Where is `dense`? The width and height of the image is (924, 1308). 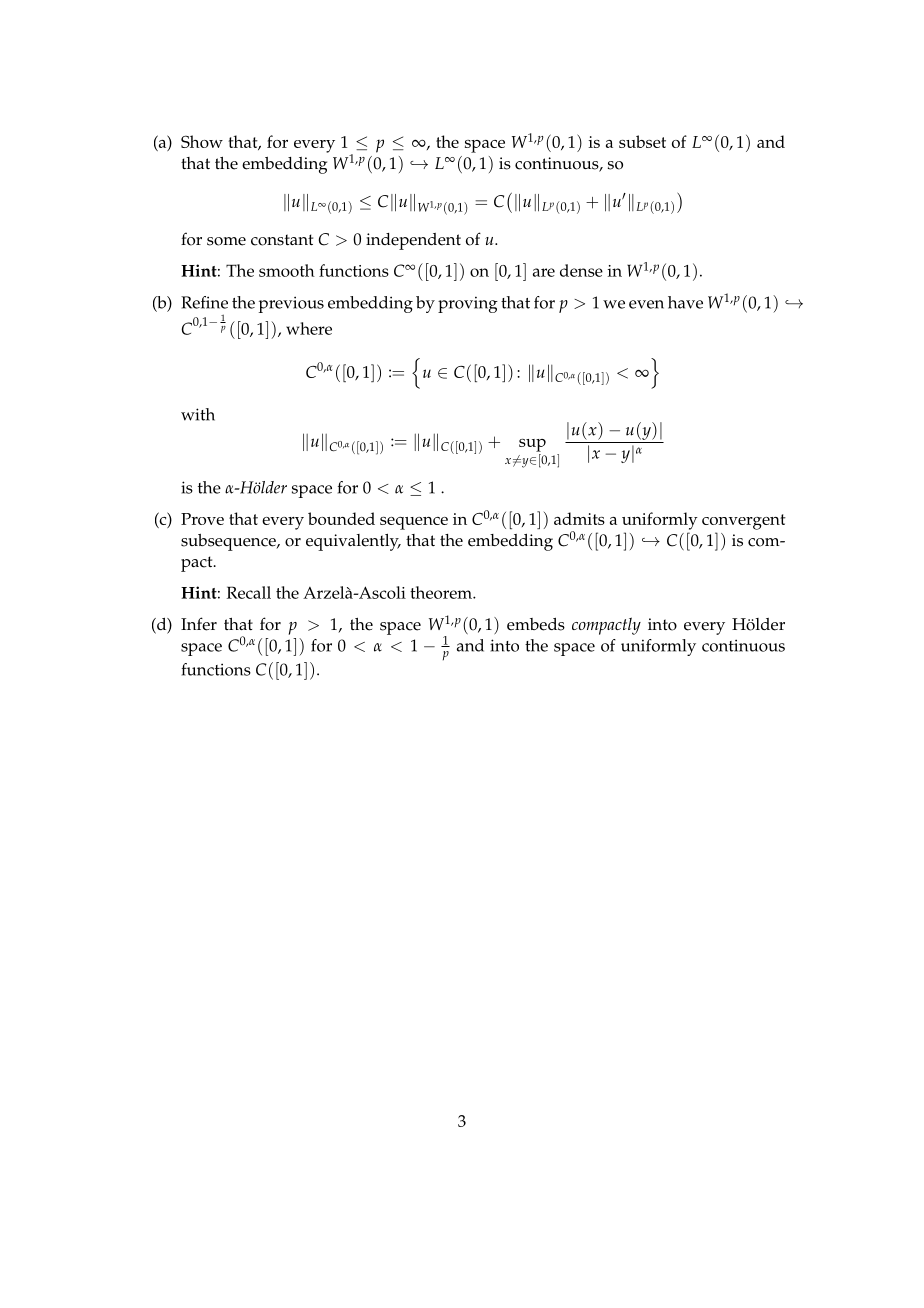 dense is located at coordinates (581, 270).
